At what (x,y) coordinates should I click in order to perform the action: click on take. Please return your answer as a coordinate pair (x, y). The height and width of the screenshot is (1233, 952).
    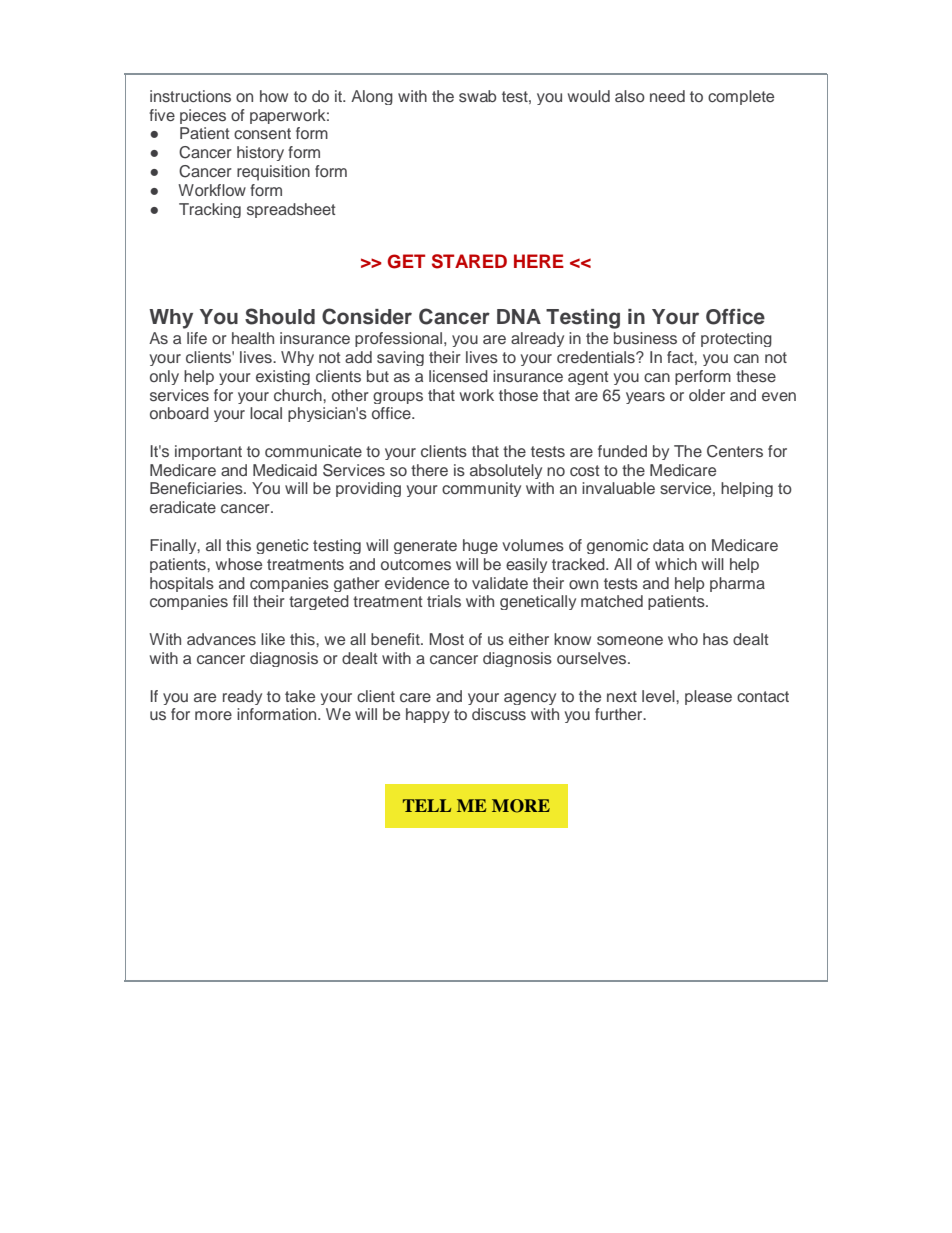
    Looking at the image, I should click on (300, 696).
